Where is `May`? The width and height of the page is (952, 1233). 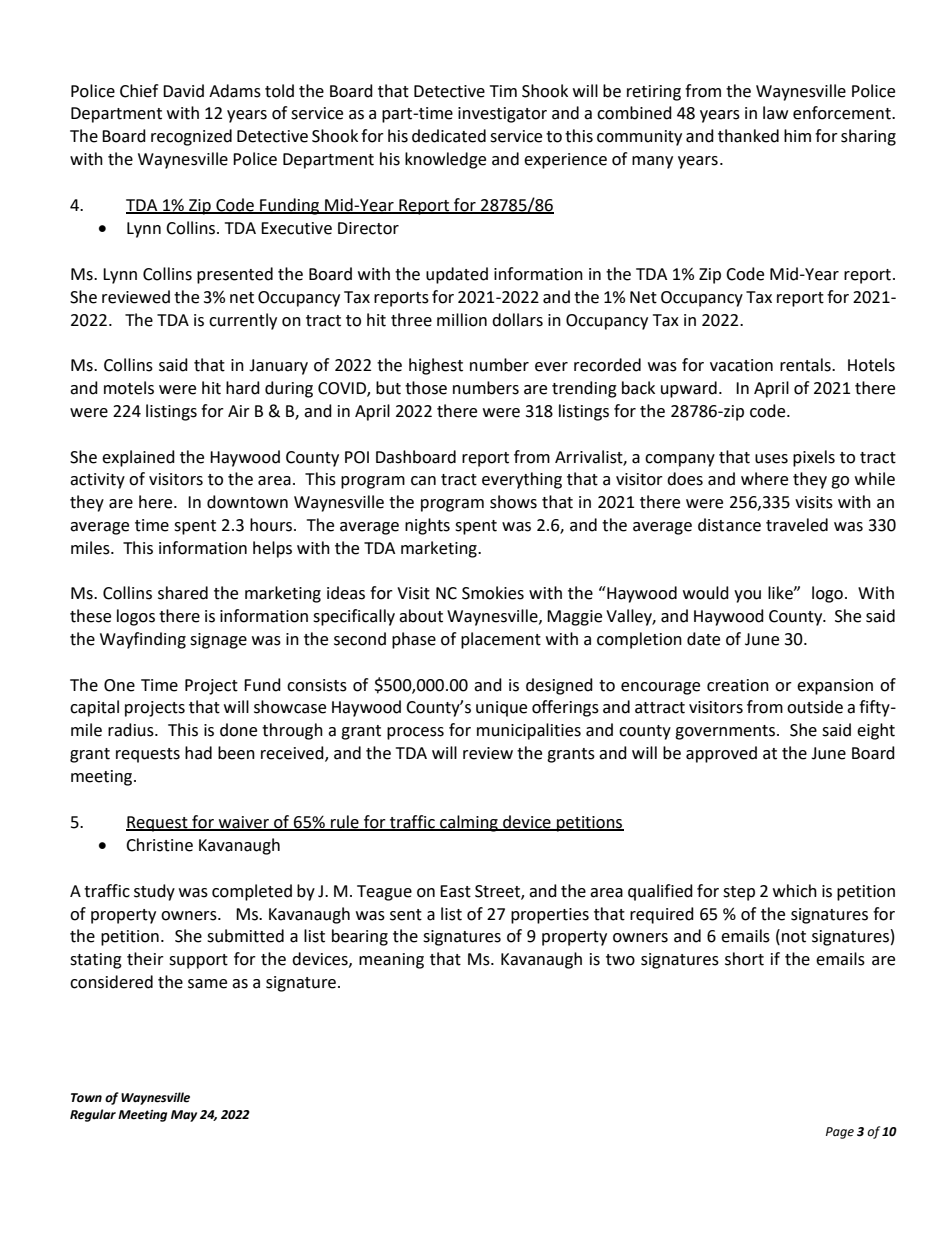
May is located at coordinates (184, 1116).
